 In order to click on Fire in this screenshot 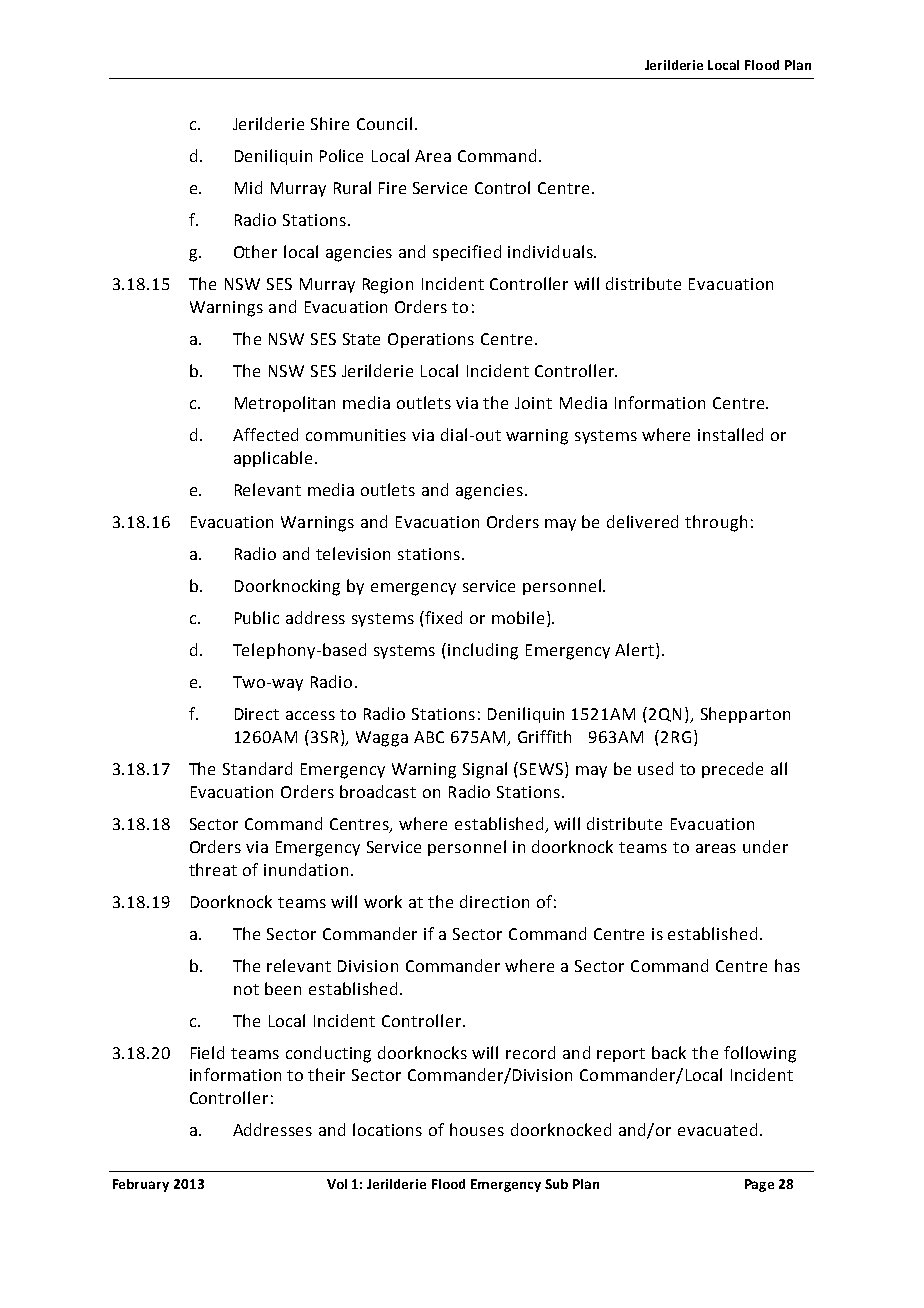, I will do `click(392, 188)`.
